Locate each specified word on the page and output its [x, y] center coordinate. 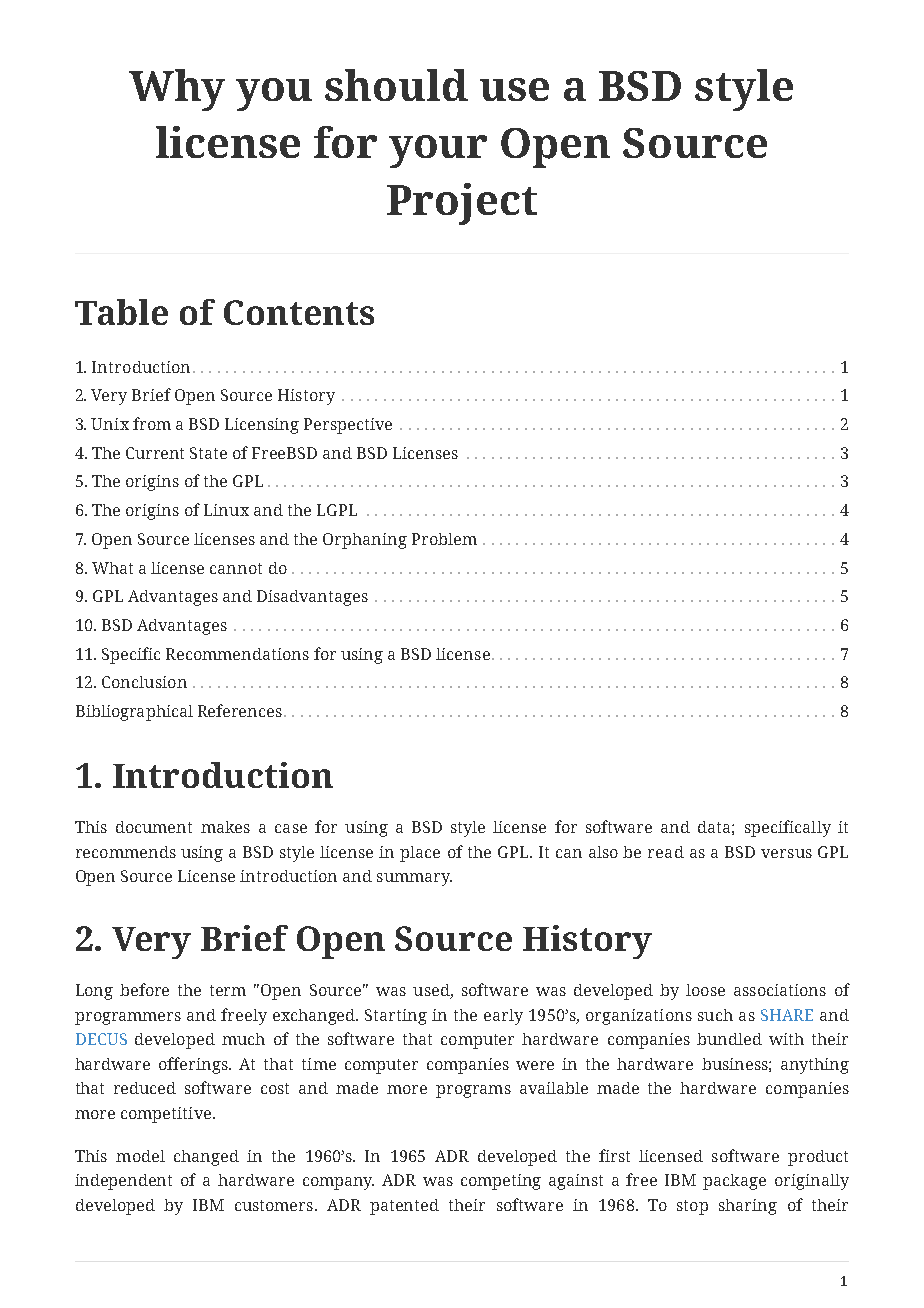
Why [177, 90]
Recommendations [237, 654]
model [140, 1156]
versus [786, 853]
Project [462, 204]
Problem [444, 539]
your [438, 151]
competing [501, 1182]
